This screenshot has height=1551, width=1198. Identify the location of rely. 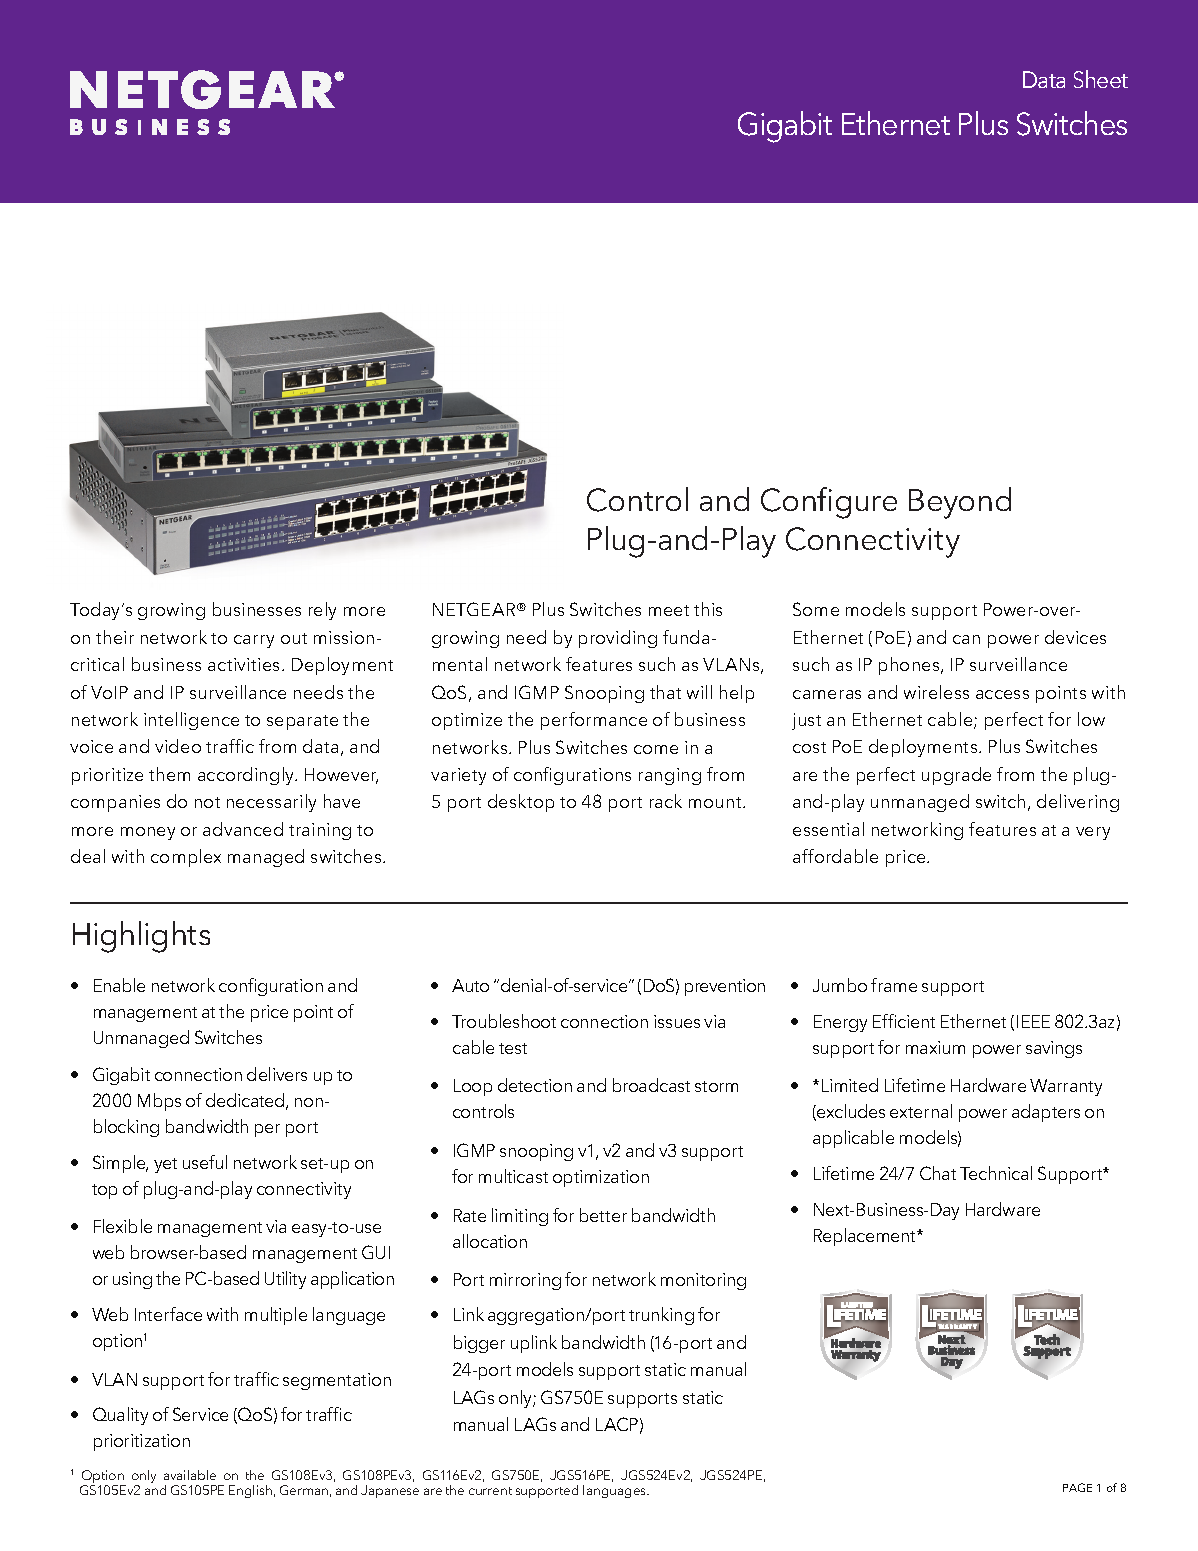
(322, 611).
